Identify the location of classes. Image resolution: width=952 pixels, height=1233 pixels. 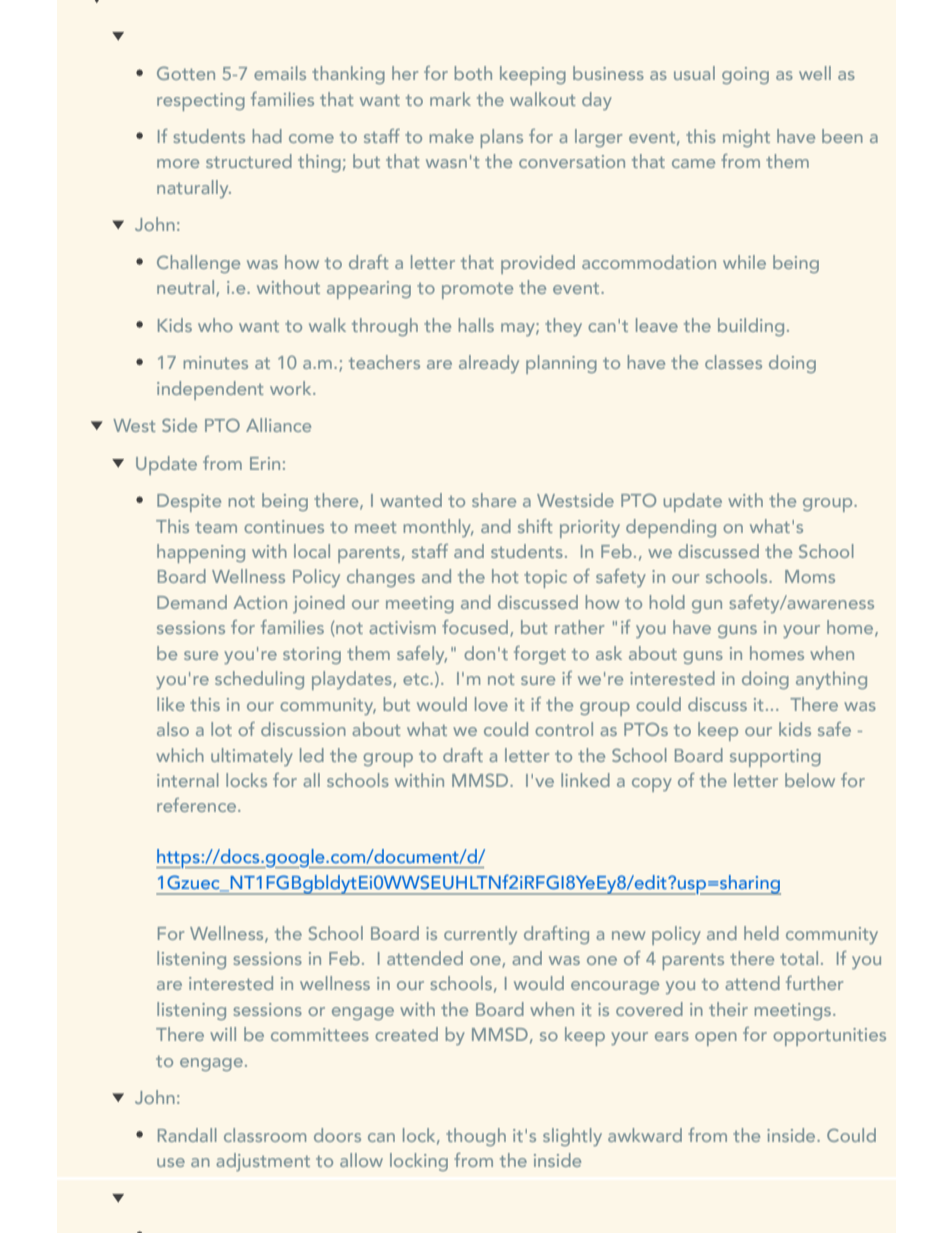
(733, 362).
